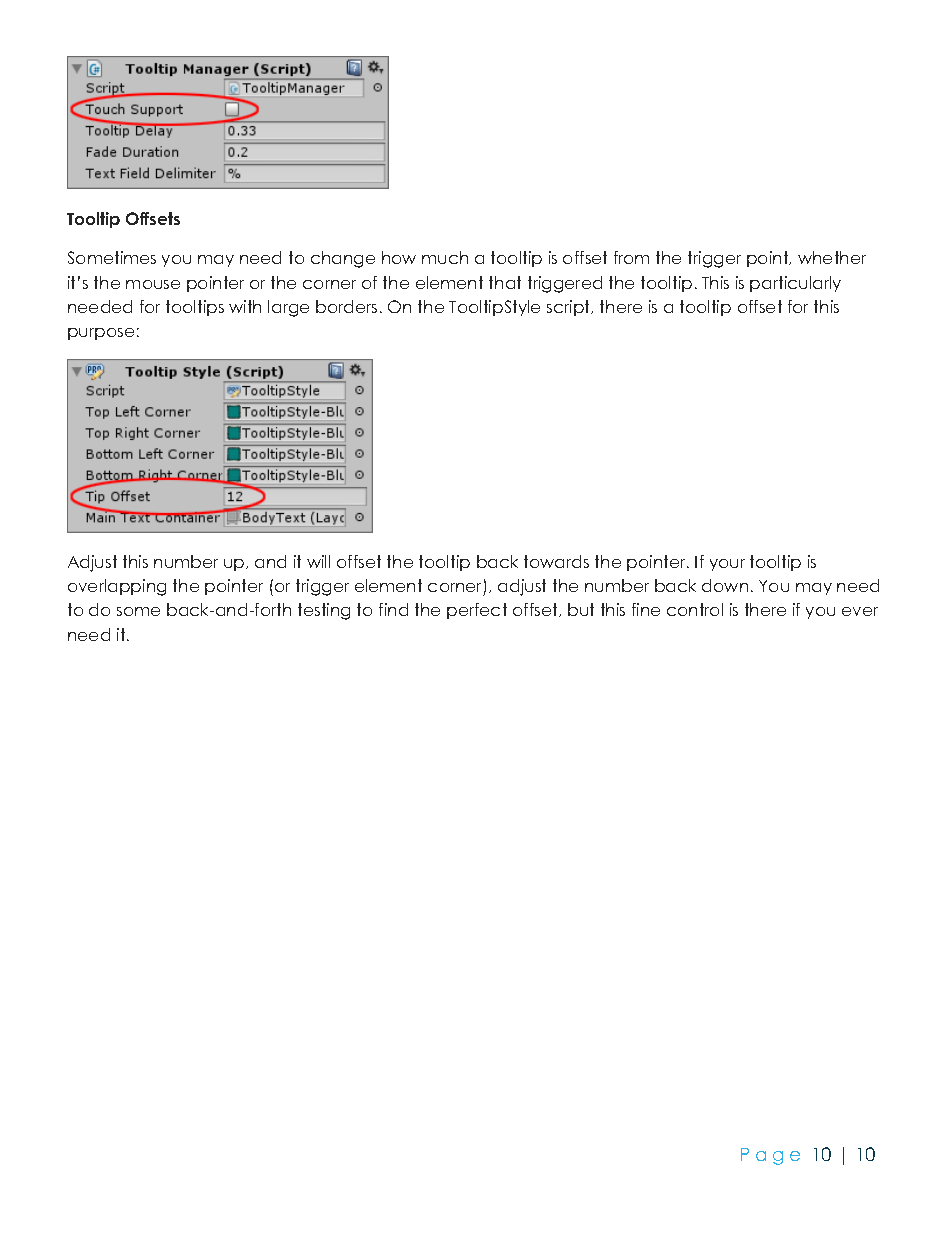 This page has width=952, height=1233. I want to click on overlapping, so click(117, 587).
